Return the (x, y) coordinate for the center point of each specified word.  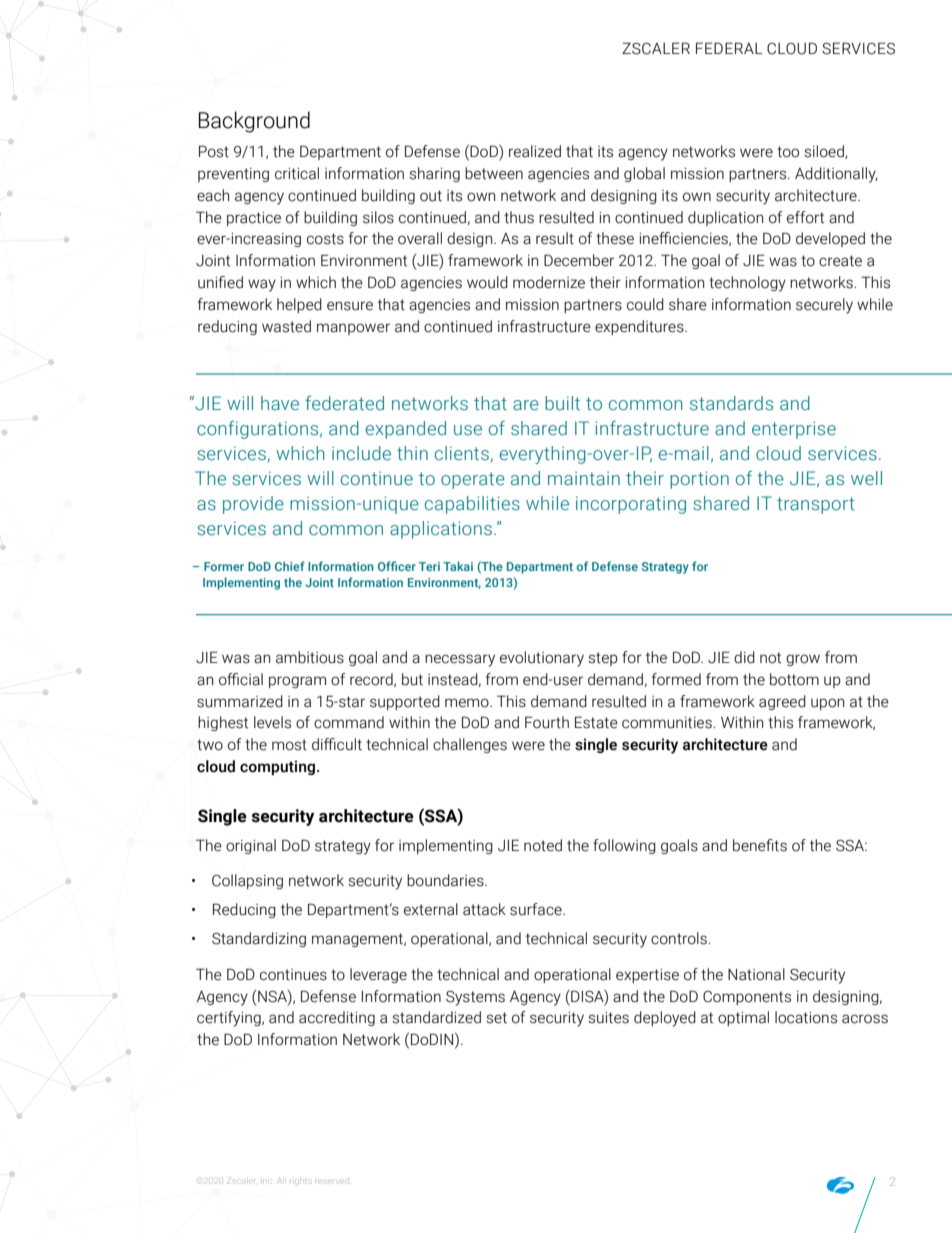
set (496, 1018)
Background (254, 122)
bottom (794, 679)
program (297, 682)
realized (535, 151)
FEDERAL (729, 48)
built (562, 403)
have (280, 403)
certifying (230, 1019)
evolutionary (542, 659)
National (756, 974)
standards (731, 403)
